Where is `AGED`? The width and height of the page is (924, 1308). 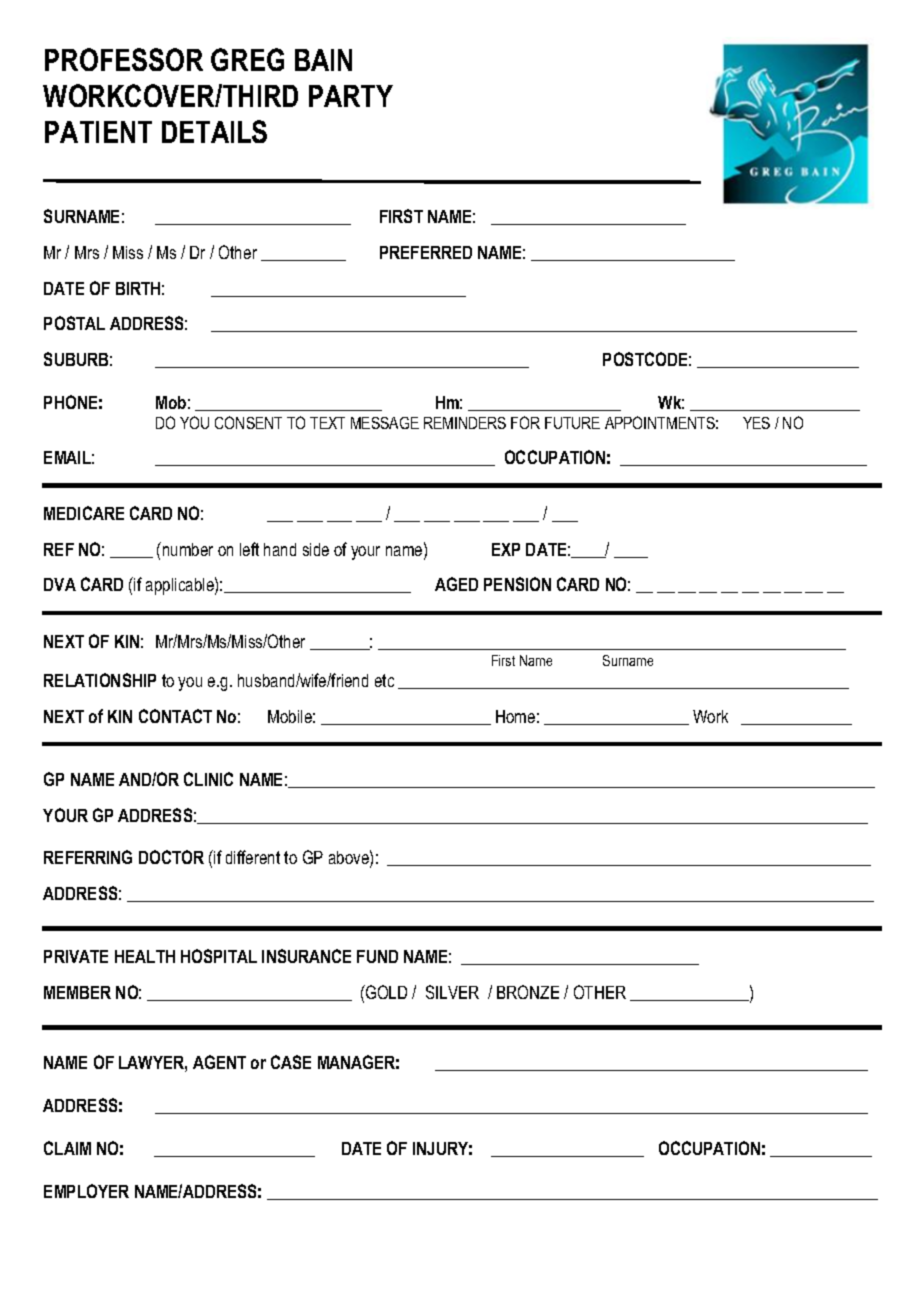
AGED is located at coordinates (456, 584).
